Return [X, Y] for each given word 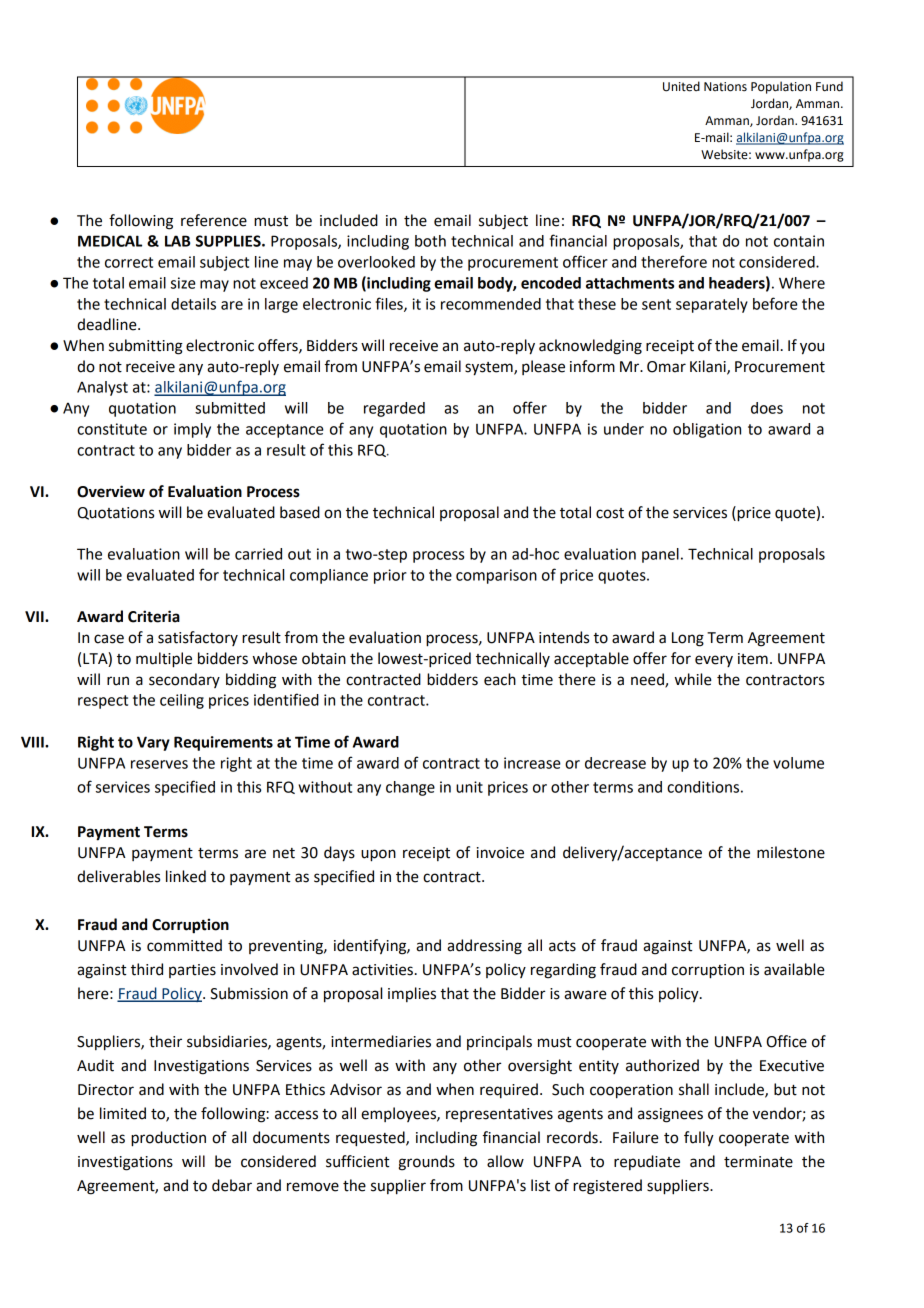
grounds [427, 1163]
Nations [725, 87]
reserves [159, 764]
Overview [111, 491]
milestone [791, 852]
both [430, 241]
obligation [707, 430]
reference [214, 220]
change [410, 788]
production [168, 1139]
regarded [394, 409]
